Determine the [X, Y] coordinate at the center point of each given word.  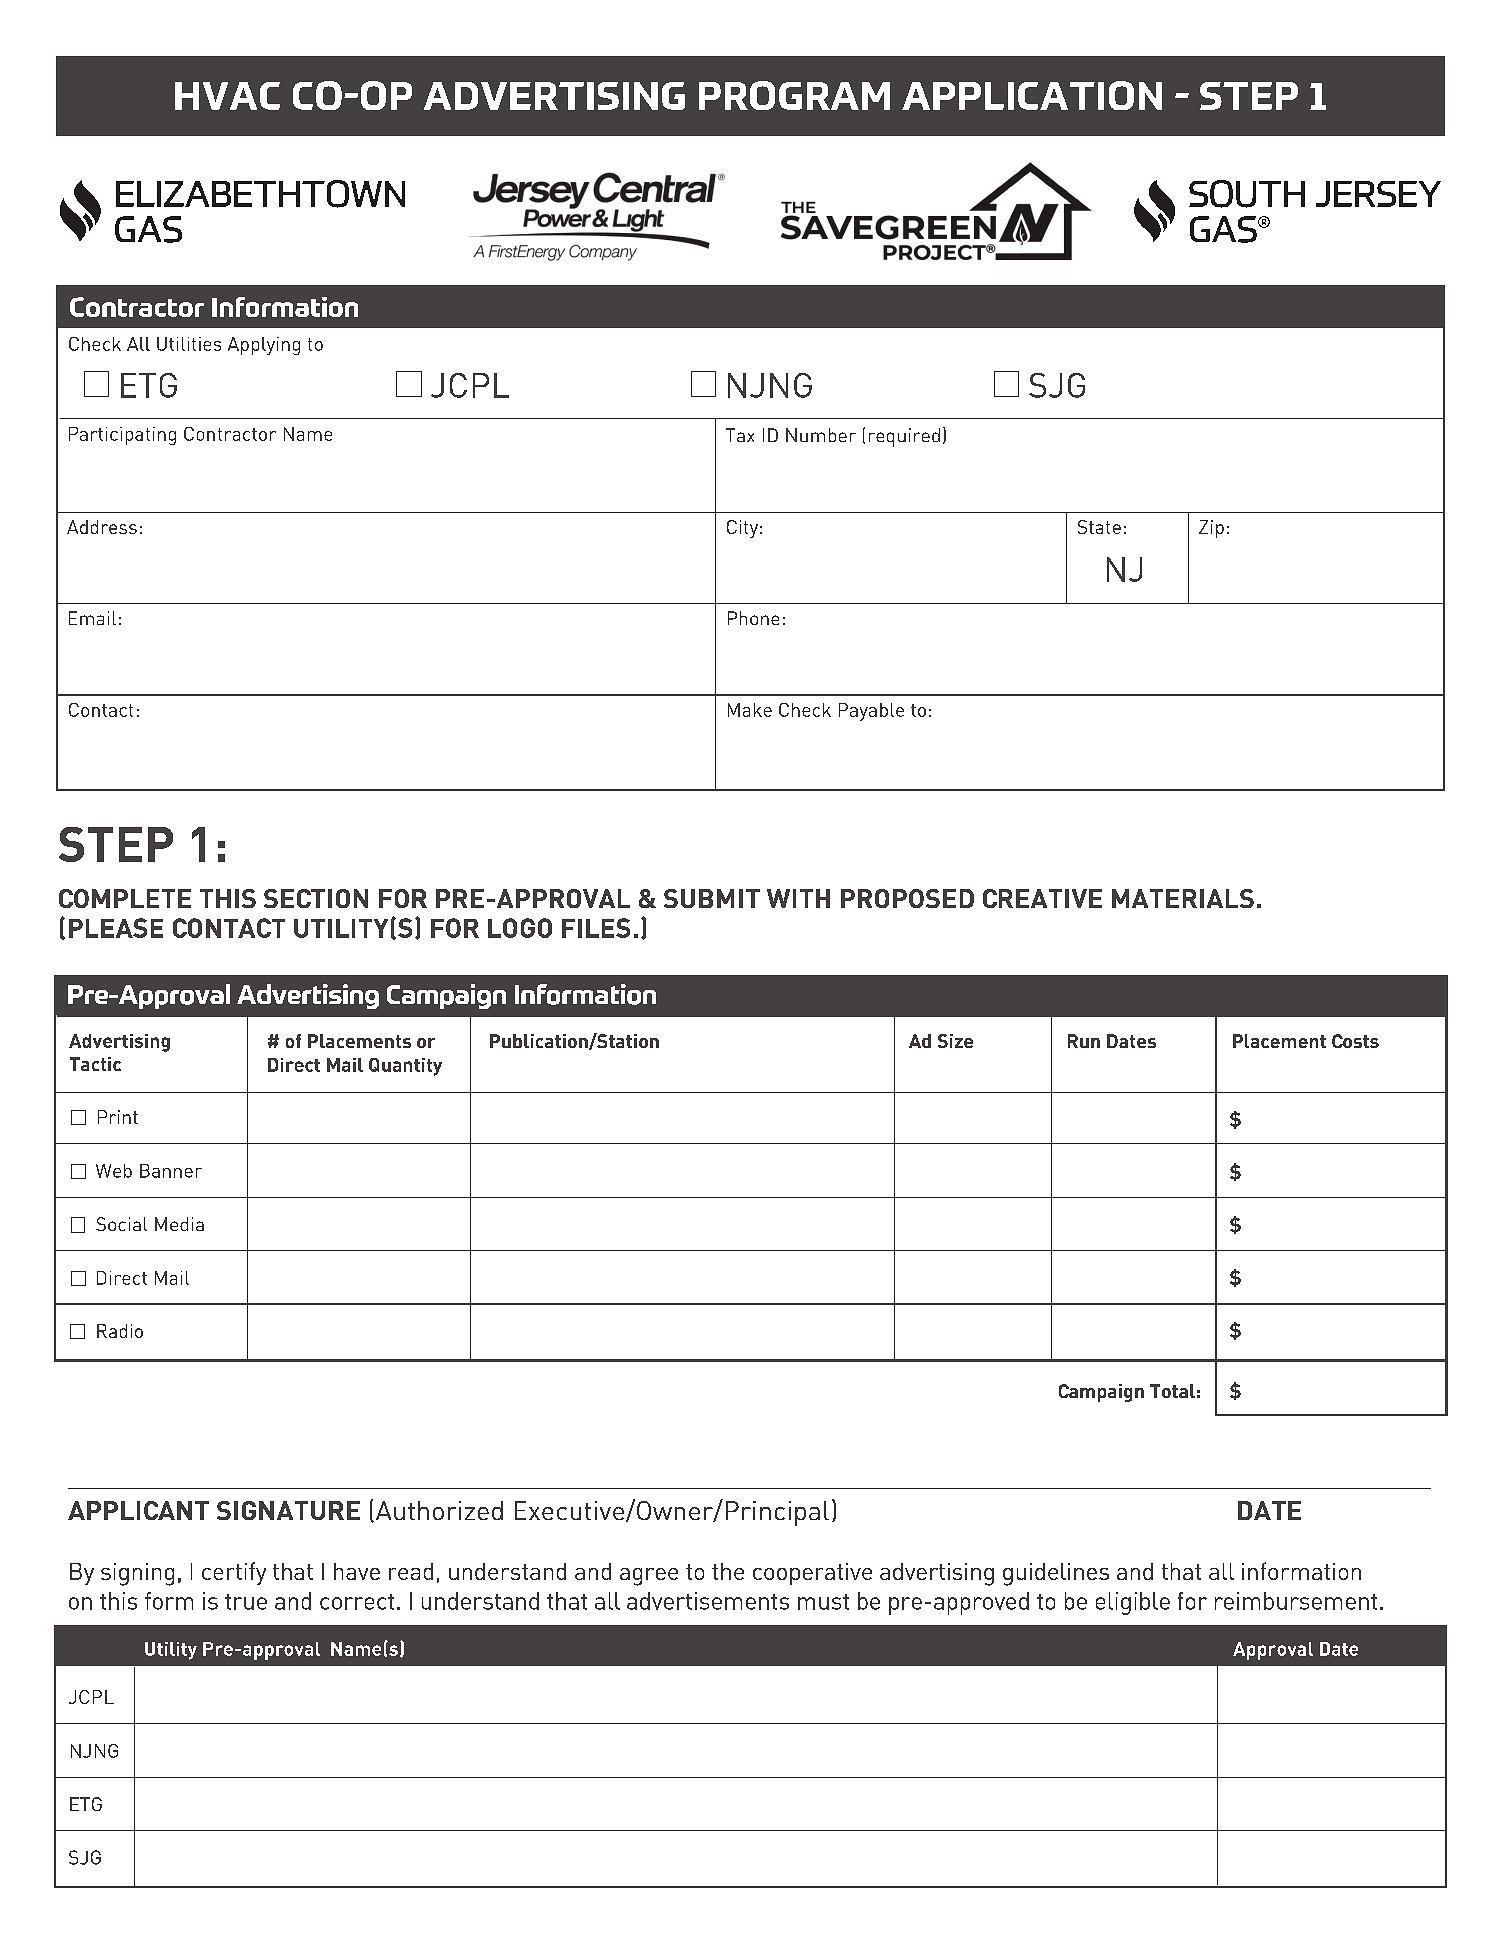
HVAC [227, 96]
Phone [753, 618]
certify [234, 1573]
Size [955, 1041]
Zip [1211, 529]
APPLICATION [1032, 95]
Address [102, 527]
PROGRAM [794, 95]
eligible [1133, 1603]
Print [118, 1117]
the [728, 1571]
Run [1084, 1041]
